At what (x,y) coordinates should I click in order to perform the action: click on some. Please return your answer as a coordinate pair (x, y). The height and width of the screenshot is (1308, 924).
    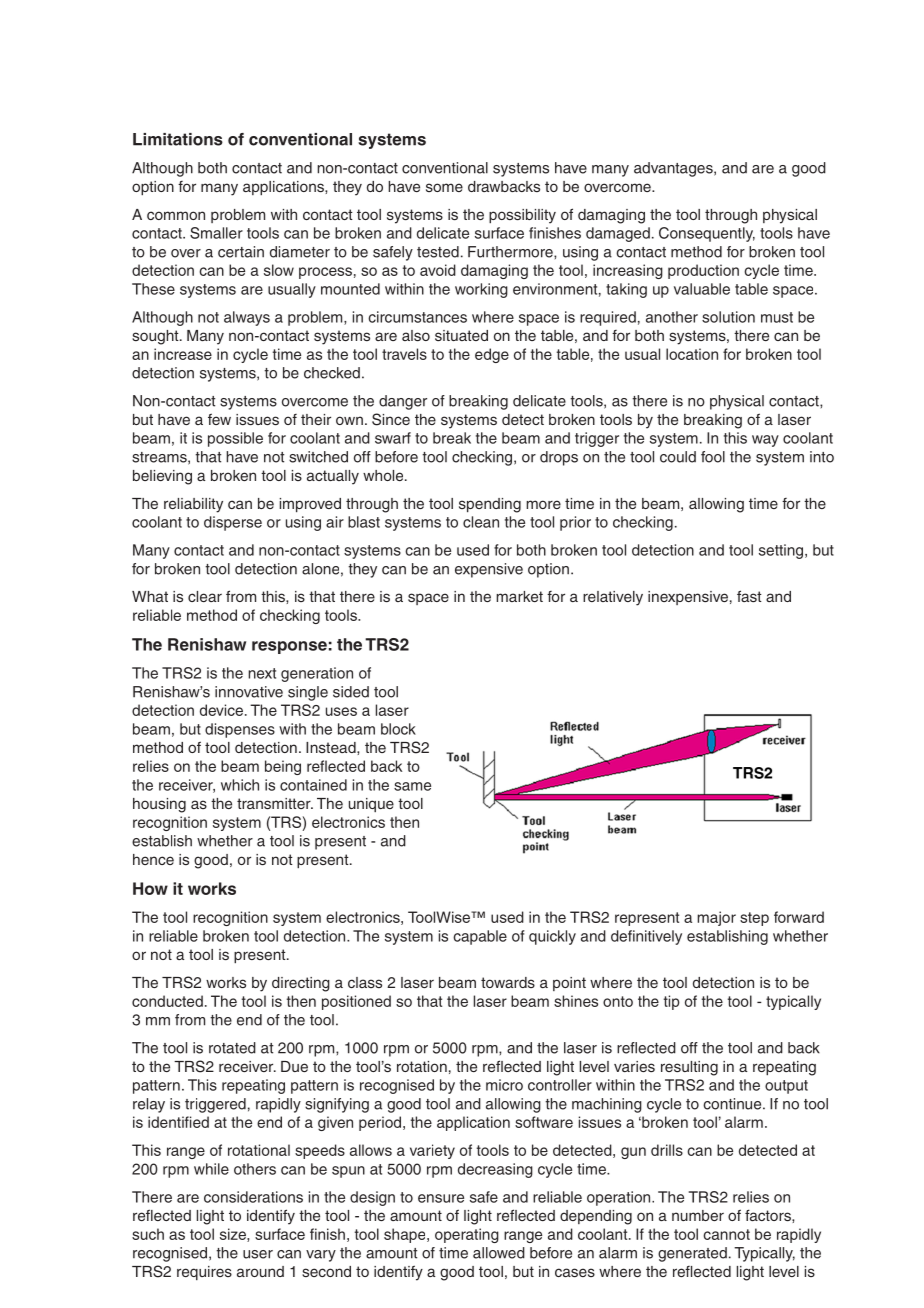
    Looking at the image, I should click on (444, 187).
